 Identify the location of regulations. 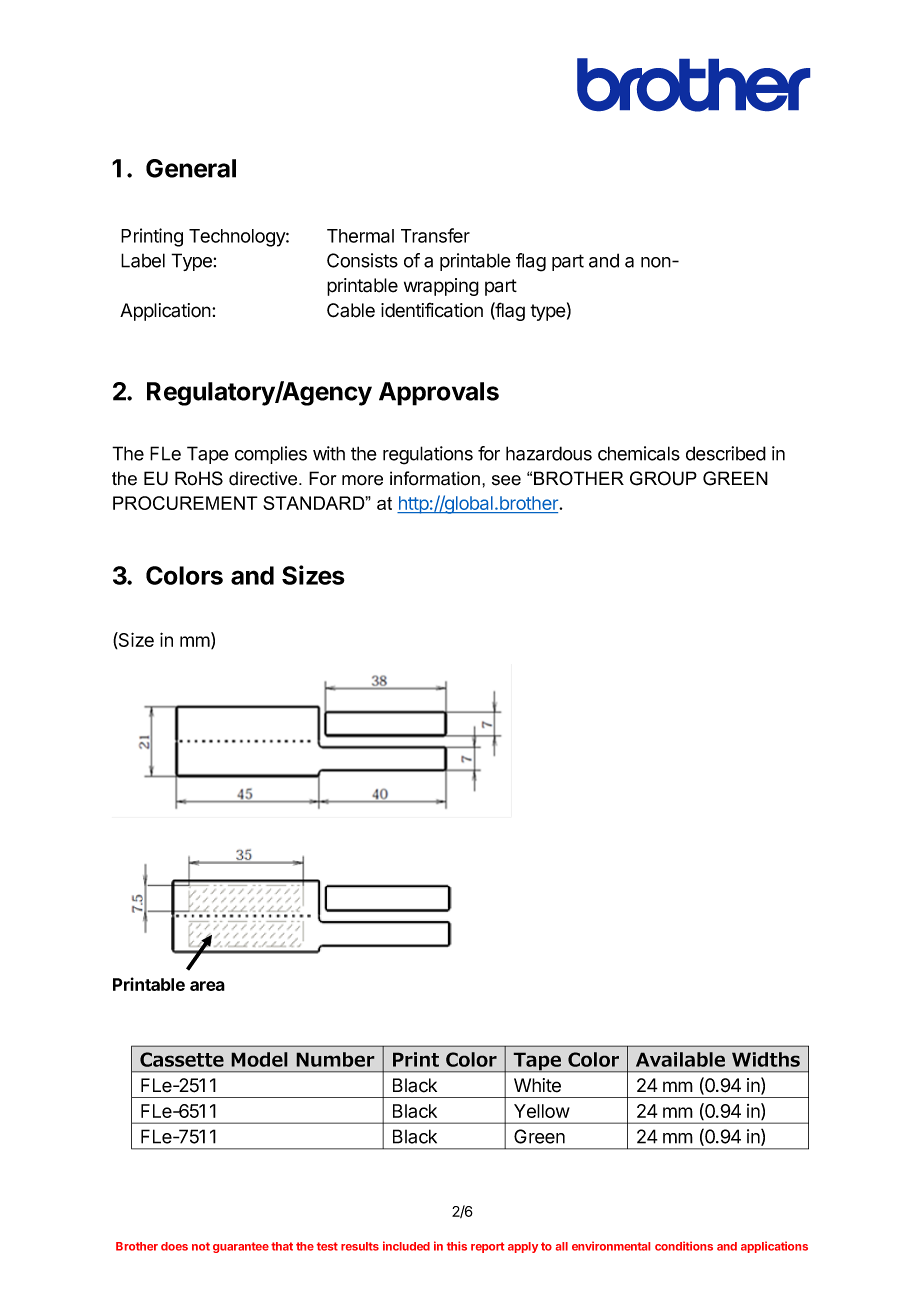
(428, 455).
